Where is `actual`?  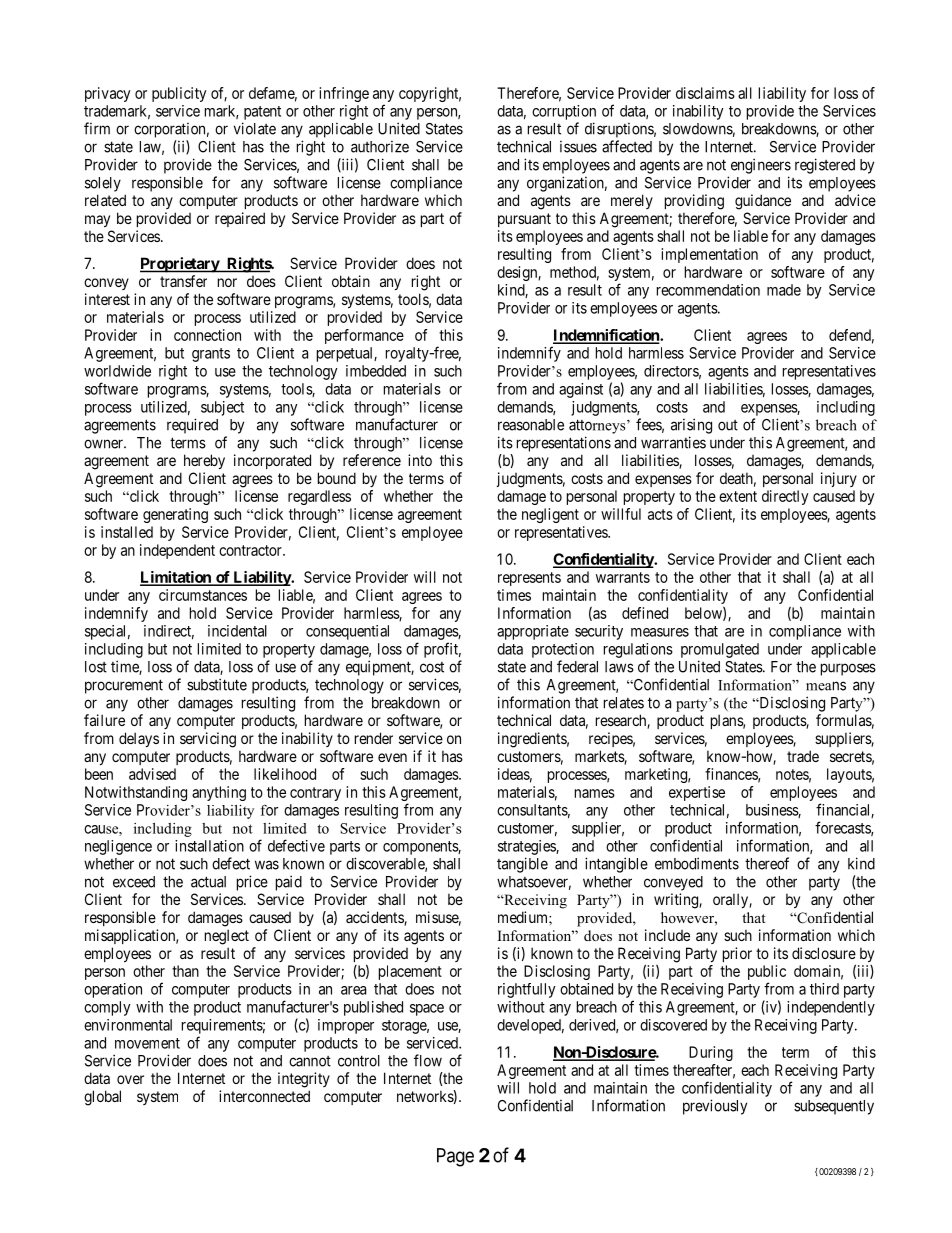
actual is located at coordinates (208, 882).
